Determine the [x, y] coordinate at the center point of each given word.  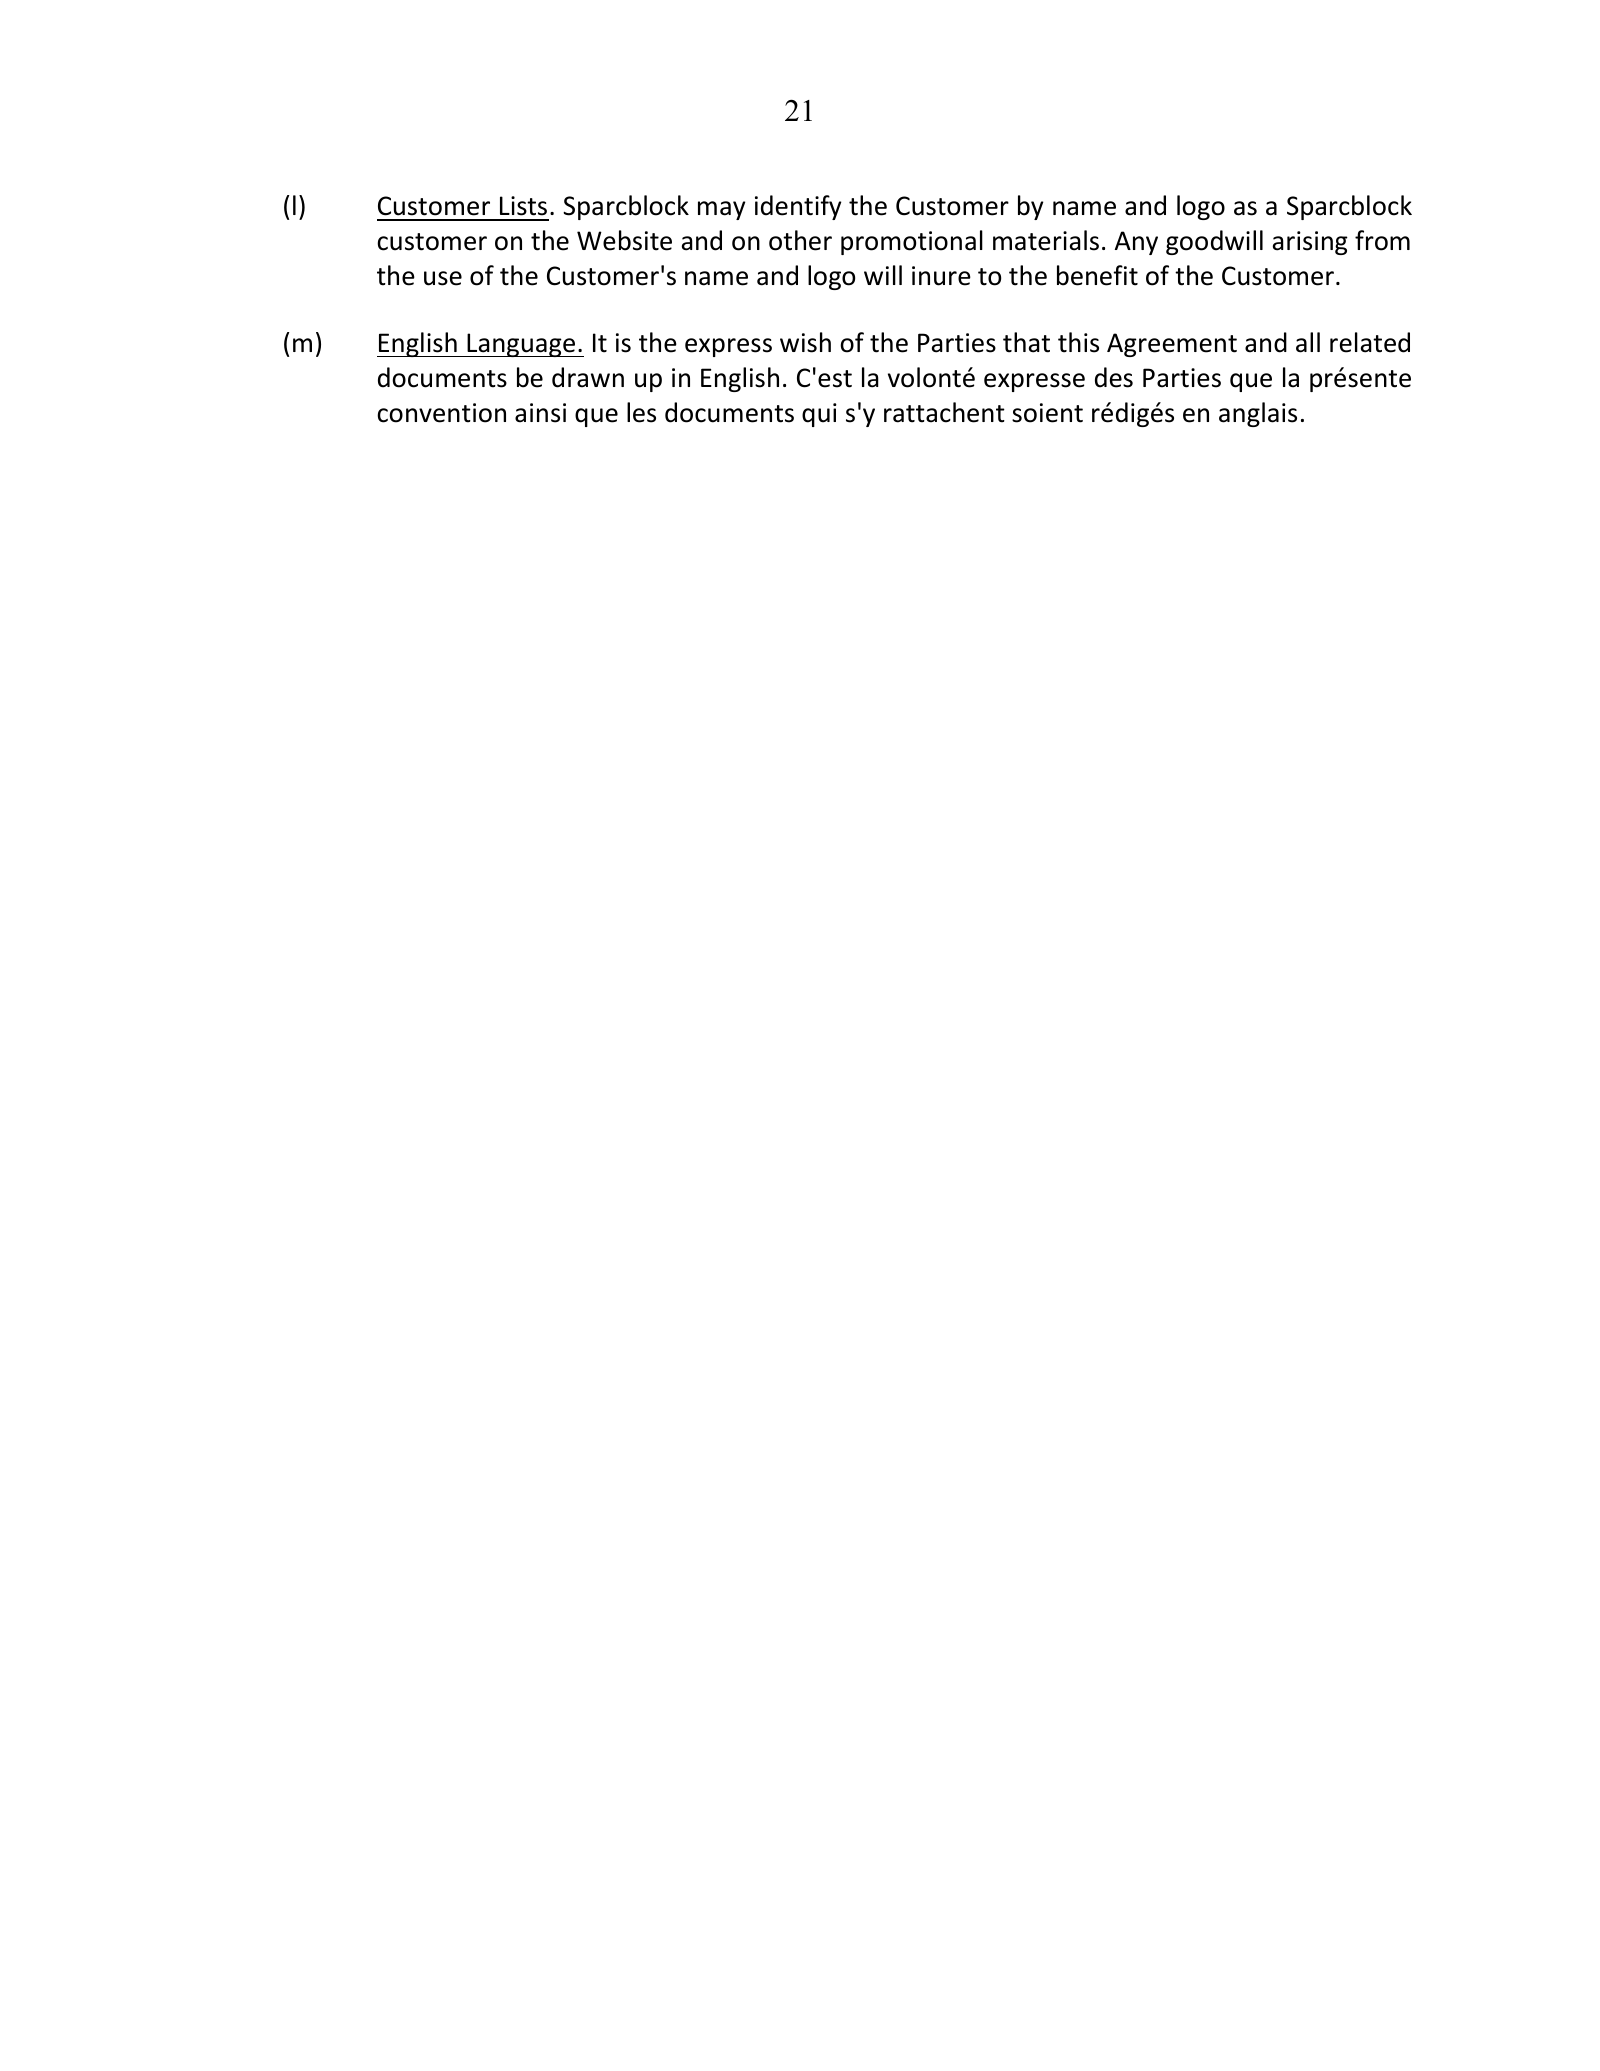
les [641, 412]
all [1308, 342]
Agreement [1172, 345]
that [1026, 342]
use [443, 278]
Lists [523, 206]
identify [798, 207]
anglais [1258, 414]
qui [819, 415]
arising [1310, 243]
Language [521, 345]
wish [805, 342]
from [1382, 240]
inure [941, 276]
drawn [588, 377]
